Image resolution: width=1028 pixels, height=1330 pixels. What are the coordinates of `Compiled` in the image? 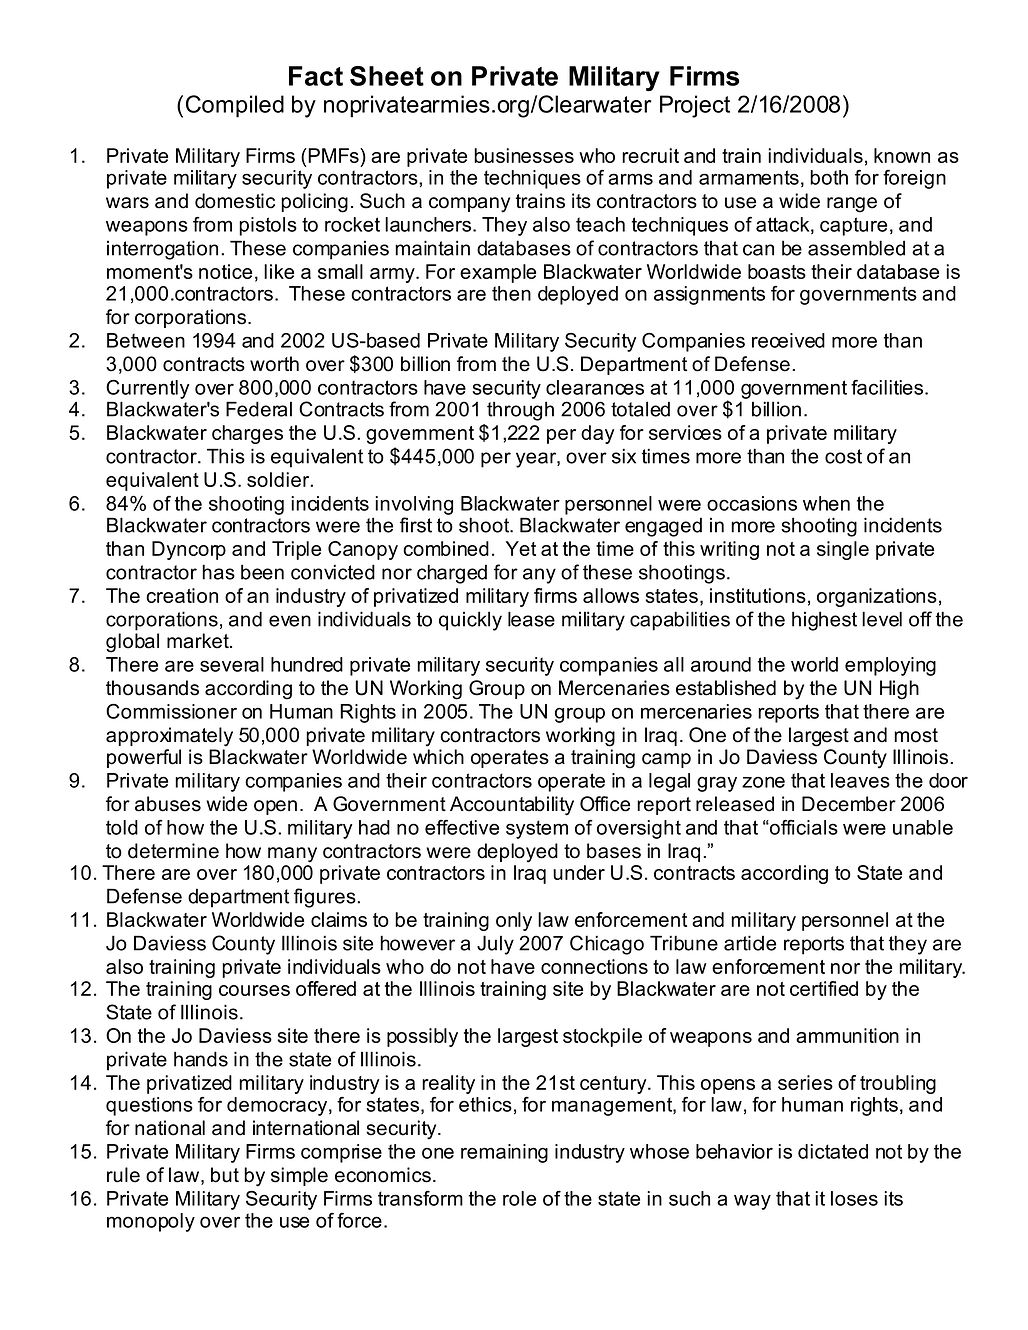 It's located at (235, 106).
